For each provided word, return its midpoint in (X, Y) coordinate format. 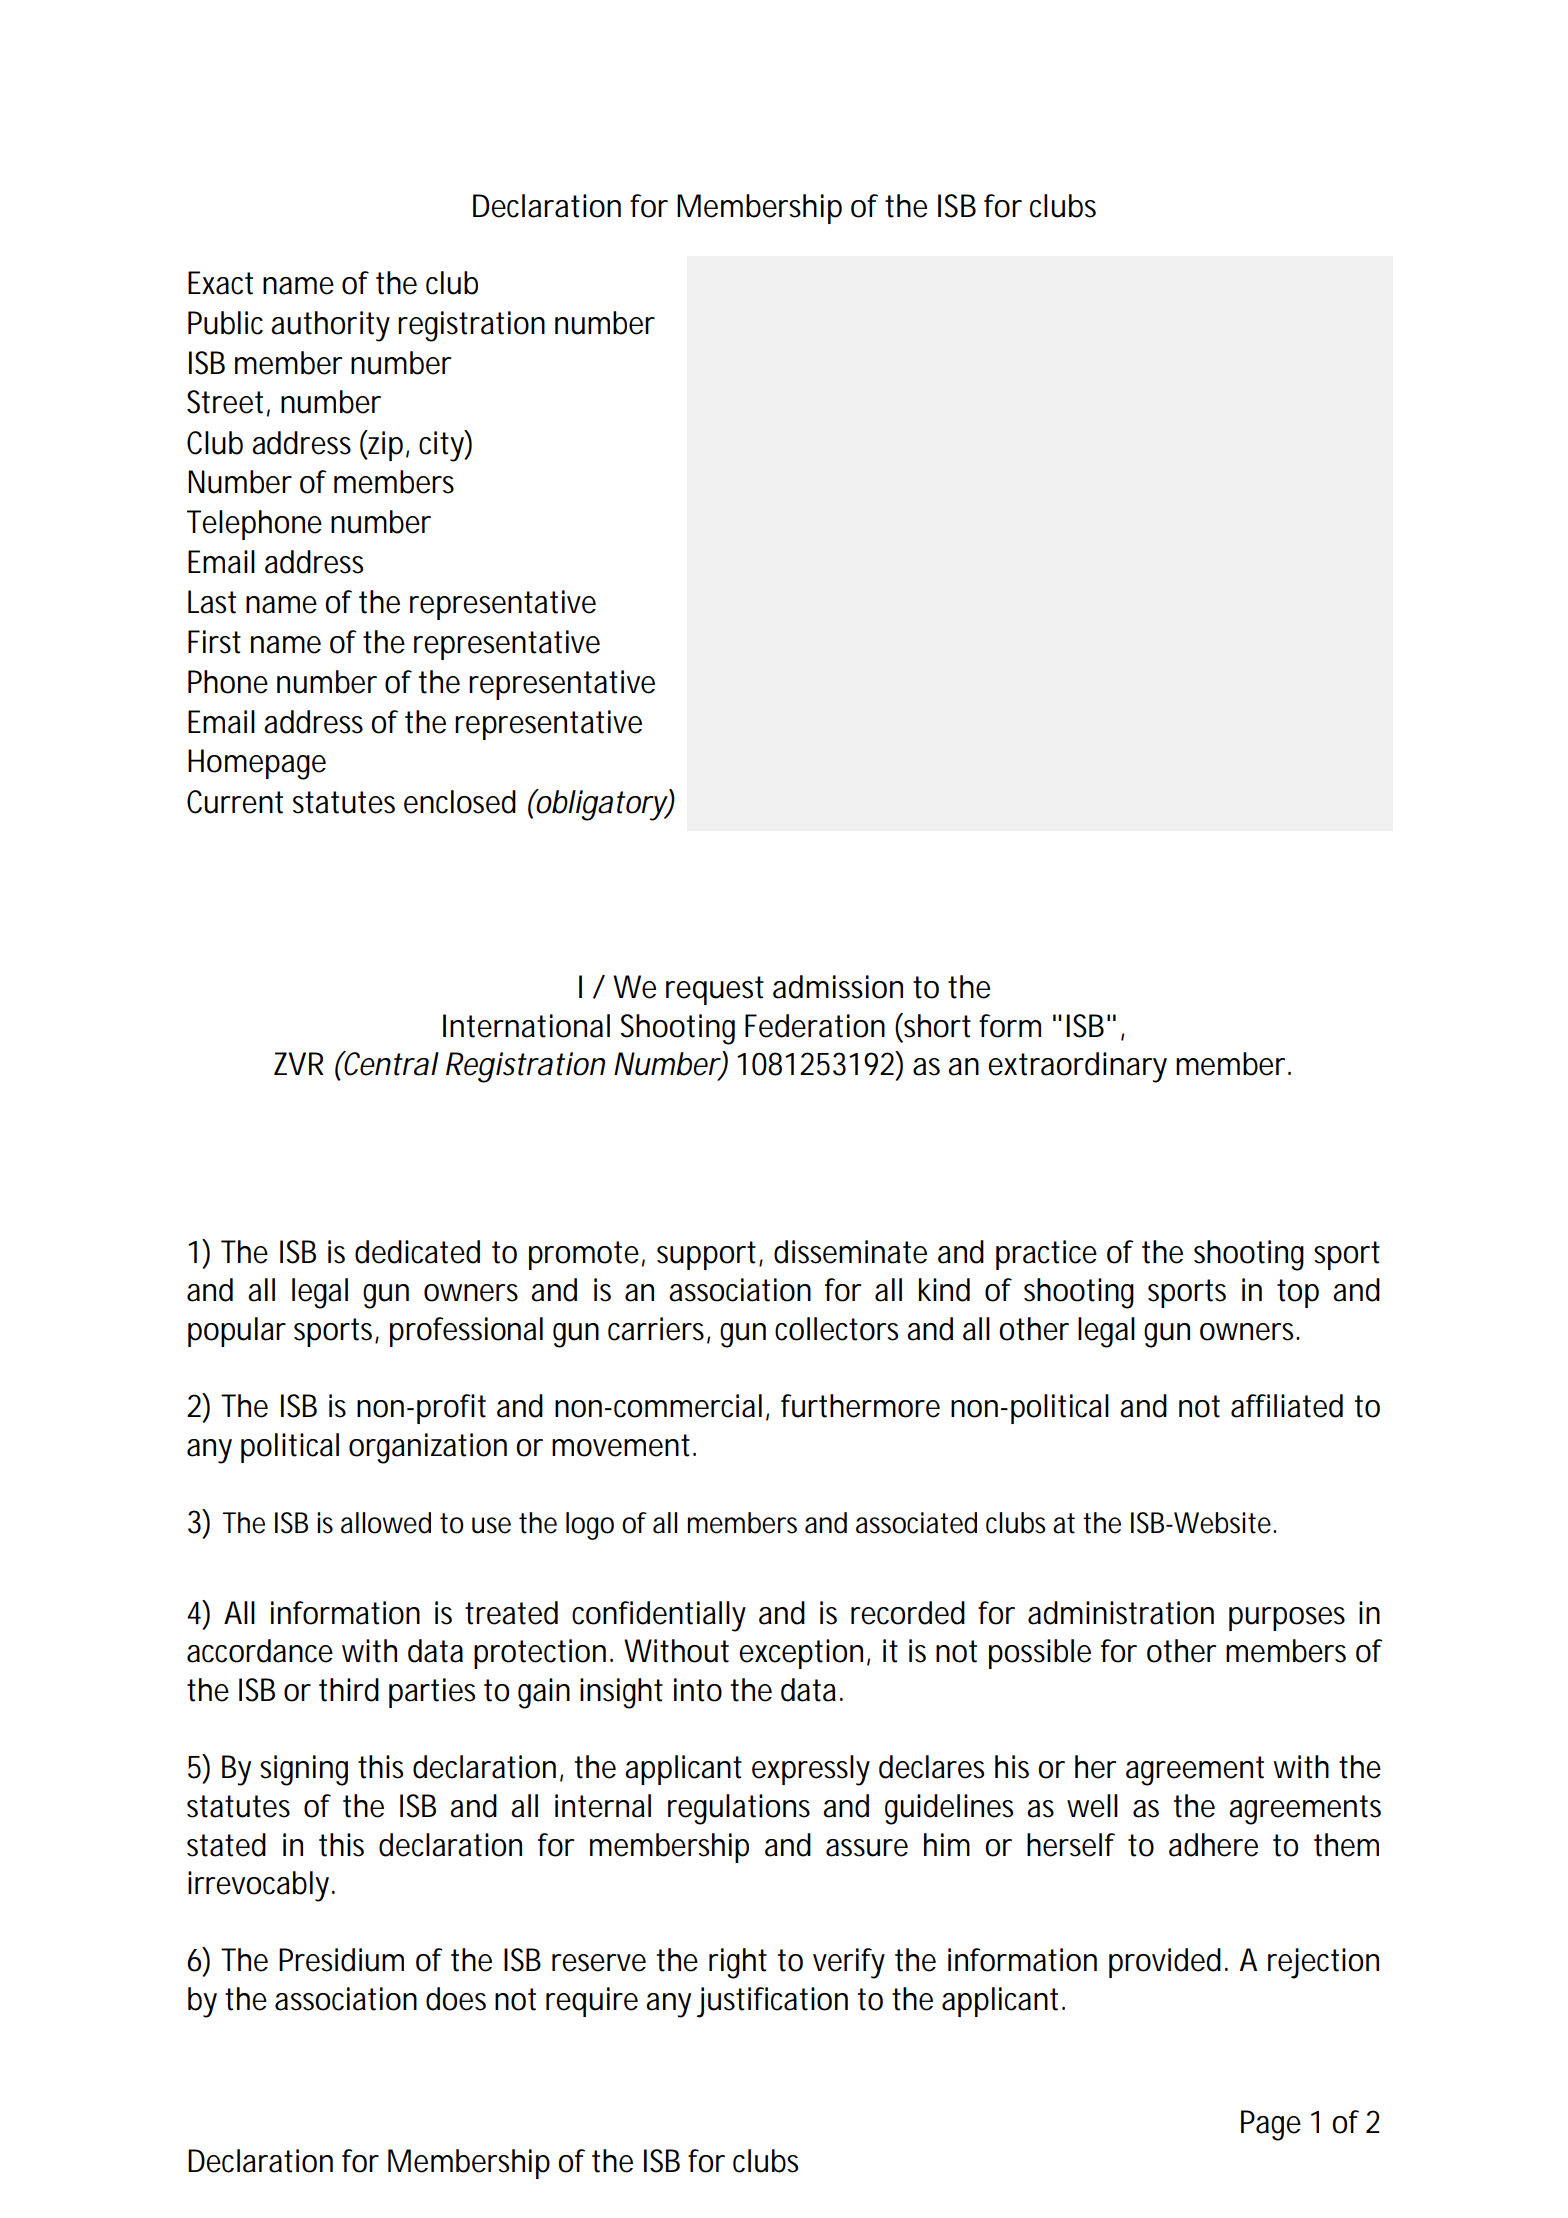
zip (386, 445)
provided (1165, 1963)
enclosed (460, 802)
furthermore (860, 1406)
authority (330, 326)
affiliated (1287, 1406)
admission (838, 987)
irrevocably (261, 1886)
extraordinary (1077, 1067)
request (715, 990)
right (738, 1963)
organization (428, 1448)
